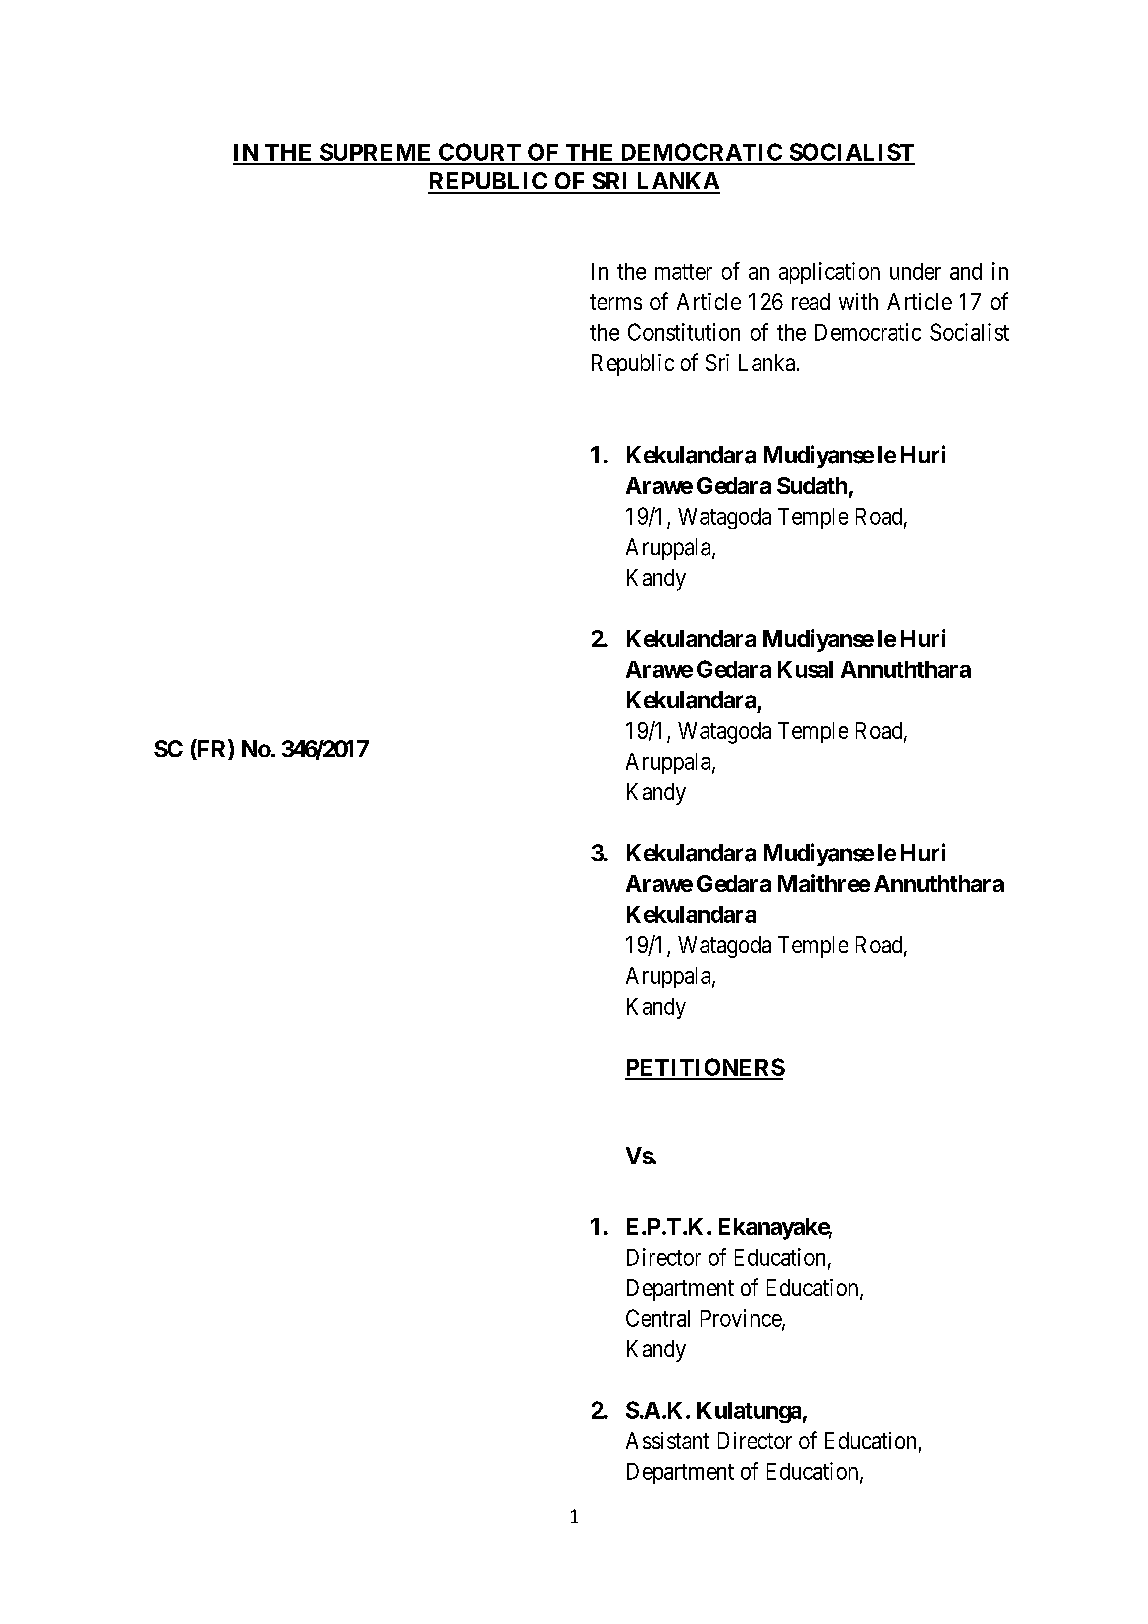  What do you see at coordinates (658, 1318) in the image?
I see `Central` at bounding box center [658, 1318].
